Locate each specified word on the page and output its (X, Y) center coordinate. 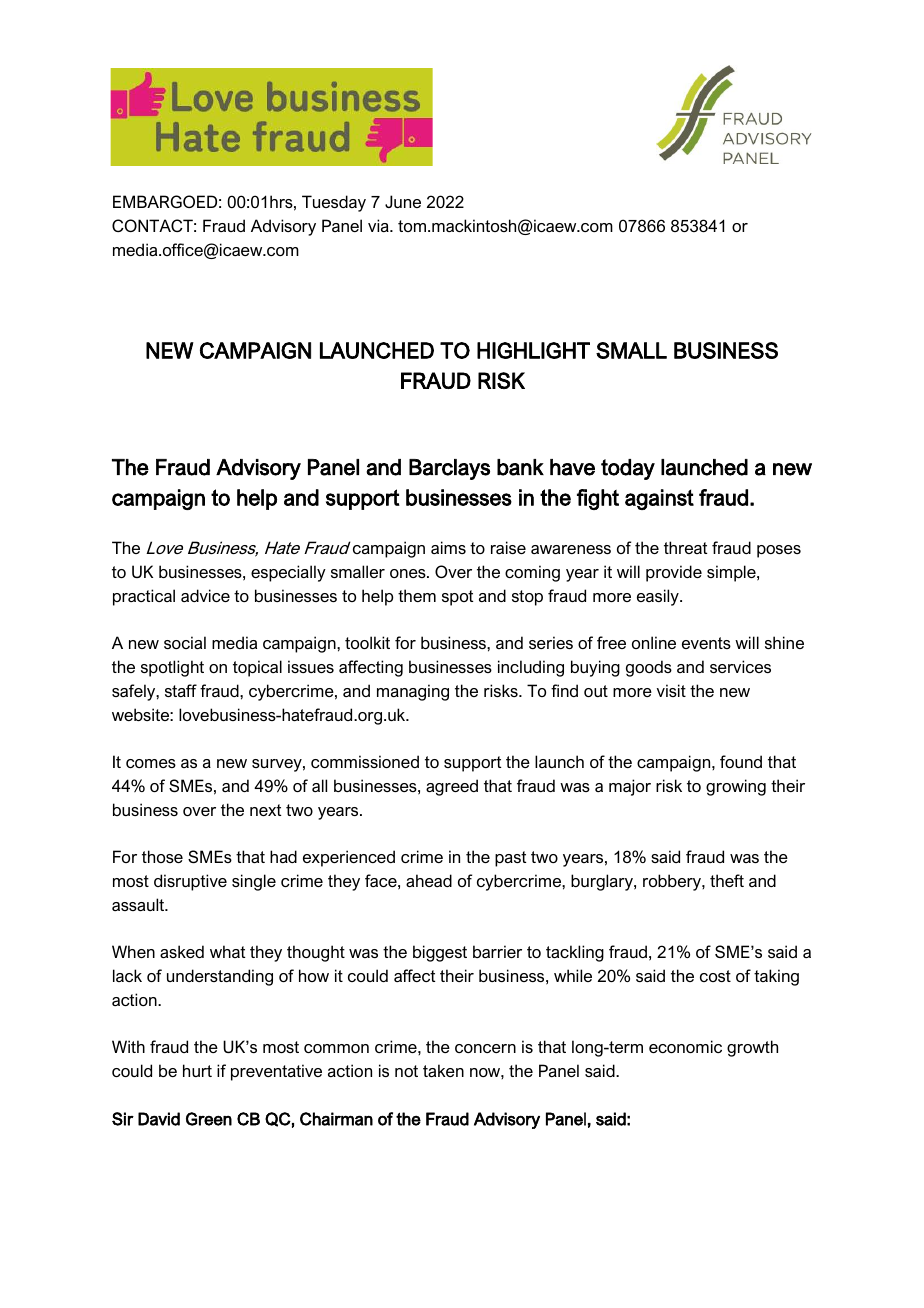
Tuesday (334, 203)
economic (685, 1046)
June (403, 201)
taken (443, 1070)
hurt (197, 1070)
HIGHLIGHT (533, 350)
